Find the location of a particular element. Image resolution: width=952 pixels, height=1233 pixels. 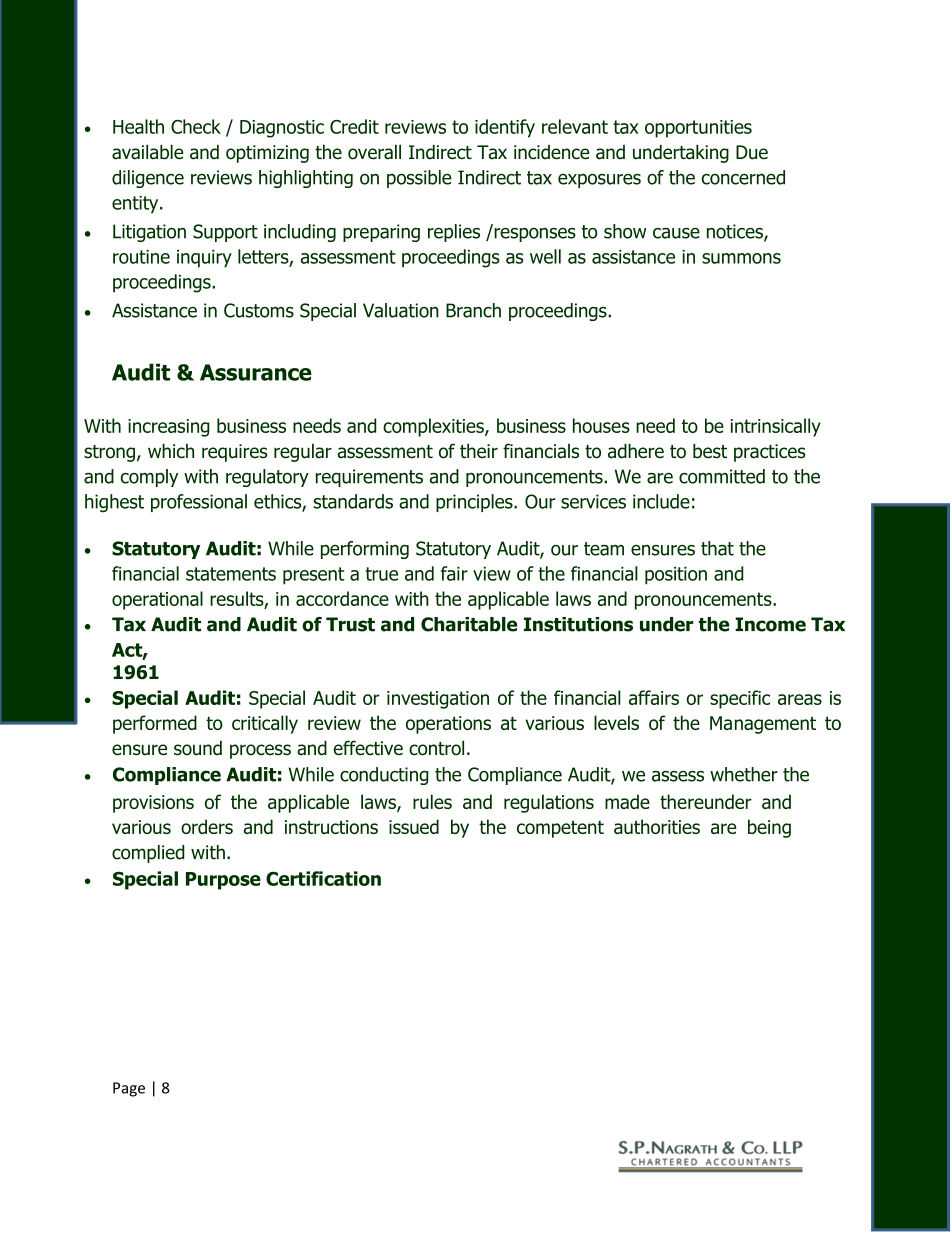

Page is located at coordinates (129, 1089).
